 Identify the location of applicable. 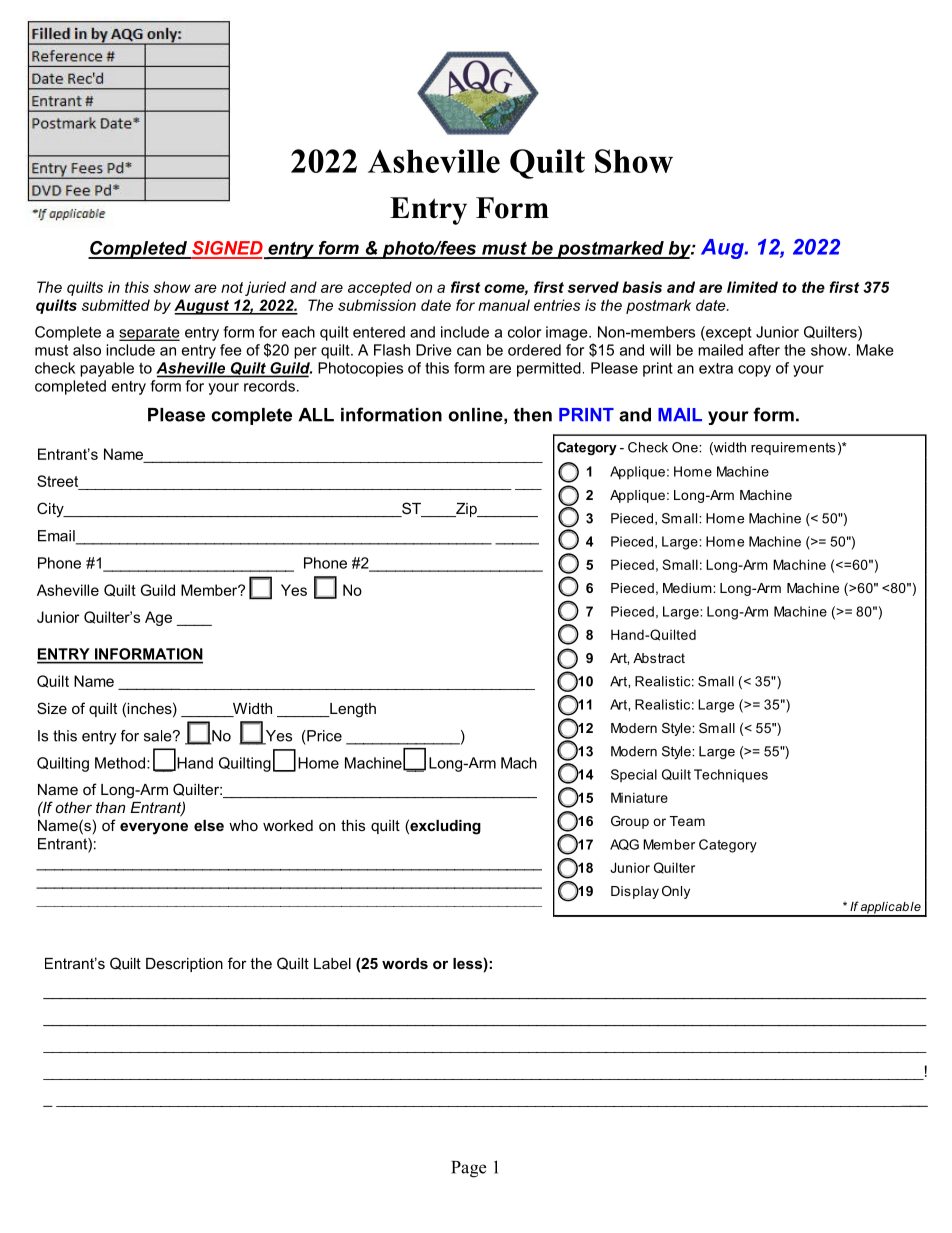
(891, 909).
